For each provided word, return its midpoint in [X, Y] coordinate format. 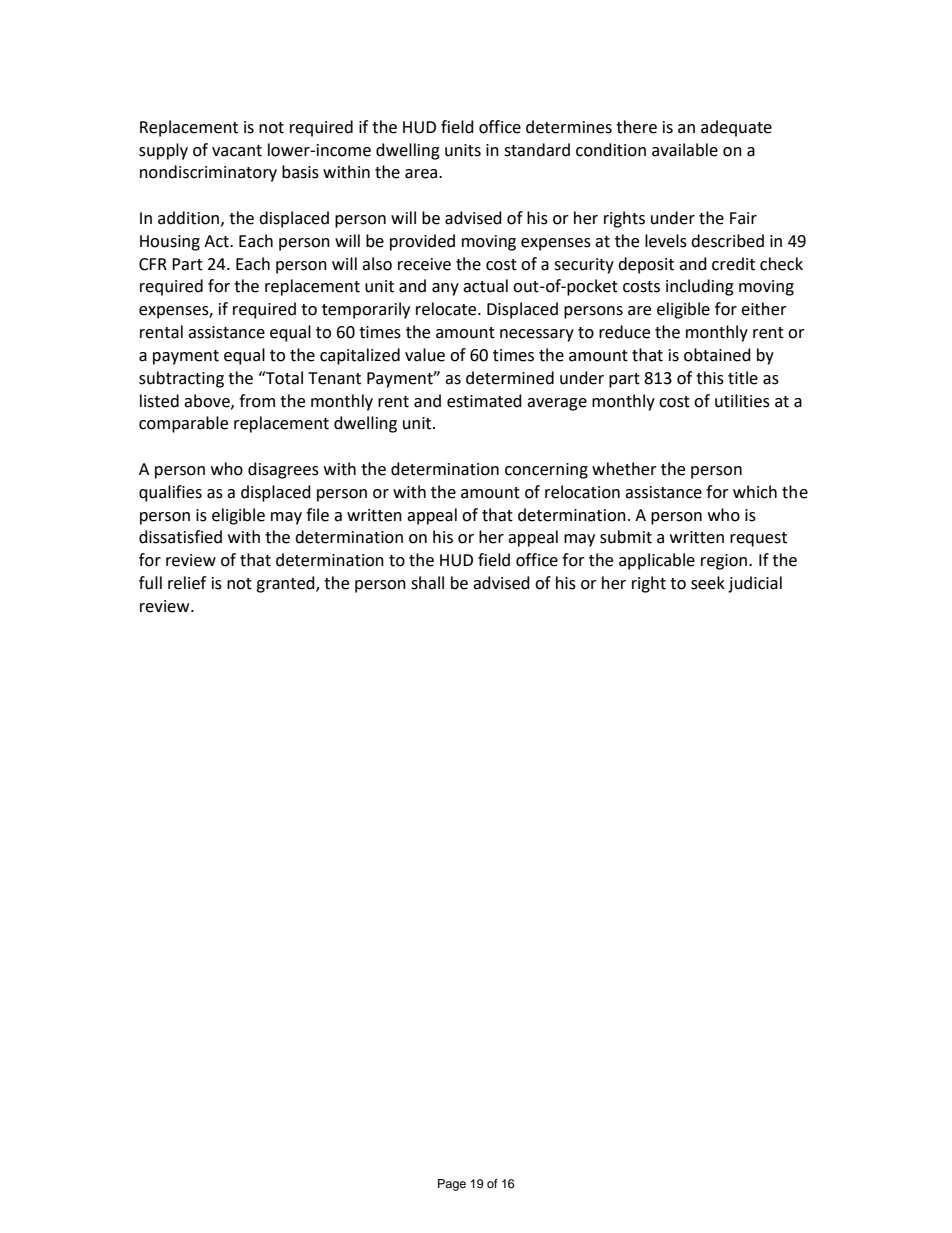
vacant [237, 151]
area [422, 174]
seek [708, 583]
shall [427, 583]
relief [187, 583]
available [685, 150]
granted [286, 584]
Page [452, 1185]
